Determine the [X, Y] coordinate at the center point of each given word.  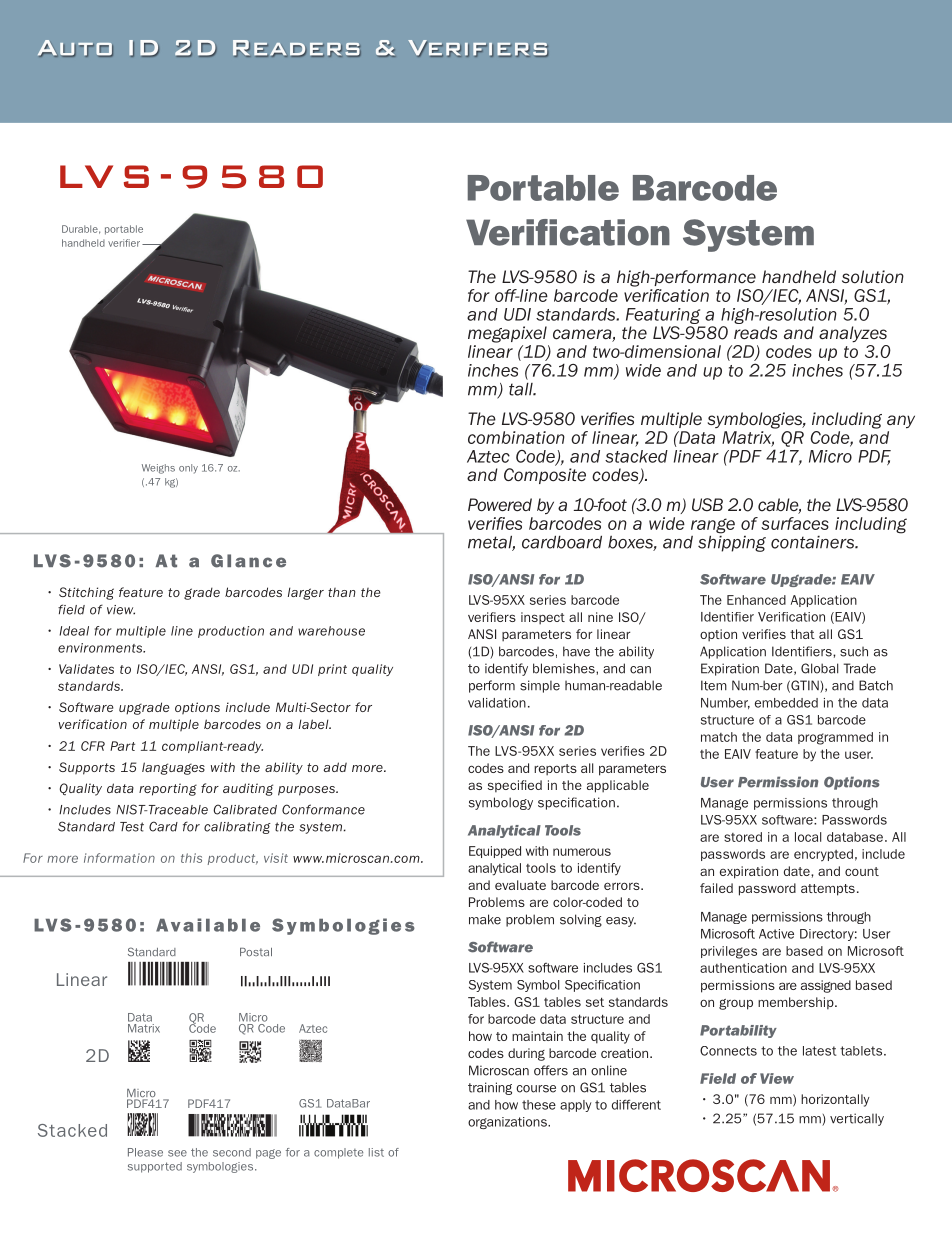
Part [122, 746]
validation [497, 703]
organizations [508, 1123]
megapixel [507, 334]
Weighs [158, 469]
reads [755, 332]
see [177, 1153]
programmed [835, 738]
